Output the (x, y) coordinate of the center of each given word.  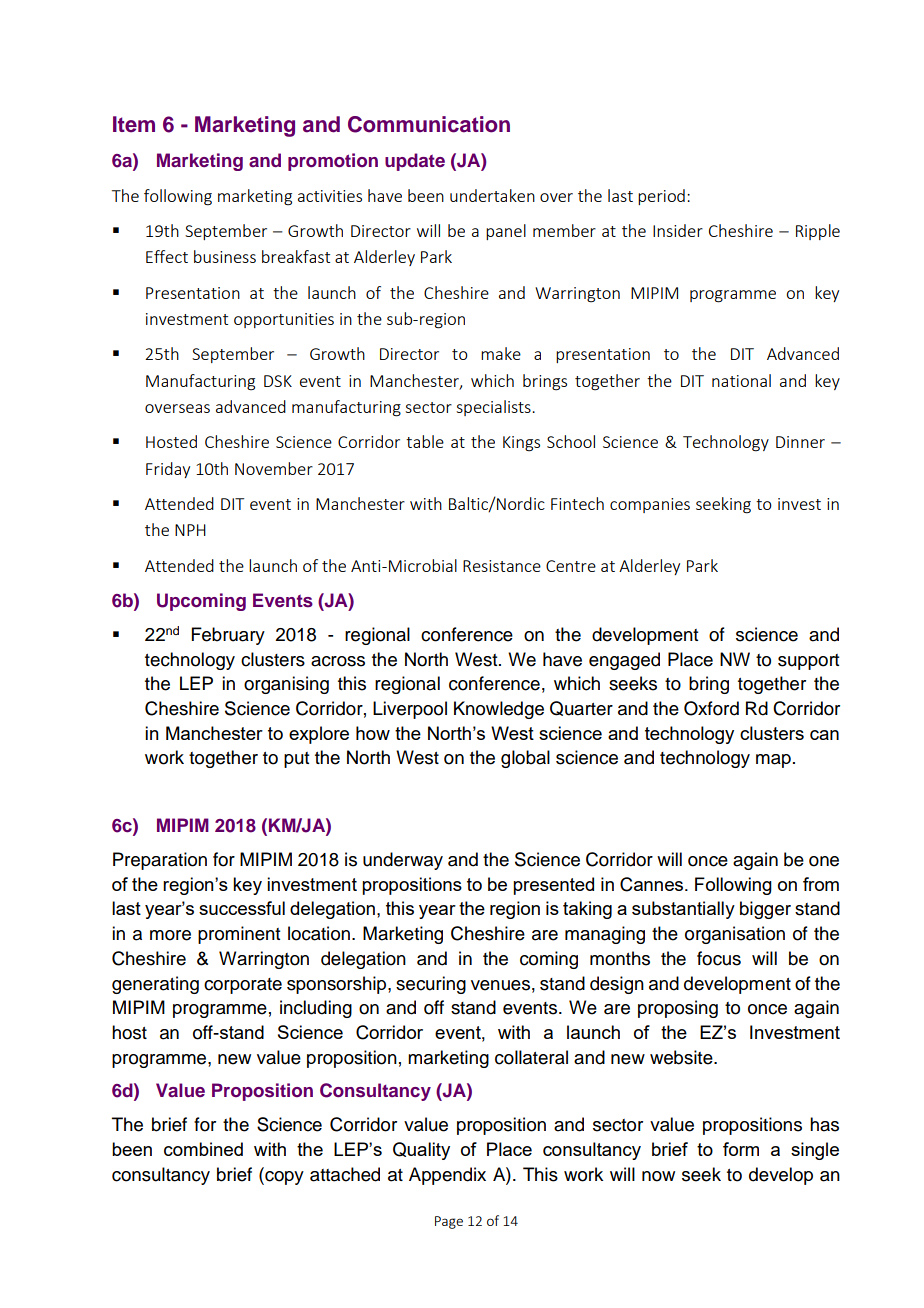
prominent (239, 935)
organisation (735, 935)
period (661, 197)
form (741, 1149)
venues (500, 985)
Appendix (447, 1176)
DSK (278, 381)
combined (203, 1149)
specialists (494, 408)
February (228, 636)
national (741, 380)
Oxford (711, 708)
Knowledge (499, 710)
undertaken (492, 195)
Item (134, 124)
